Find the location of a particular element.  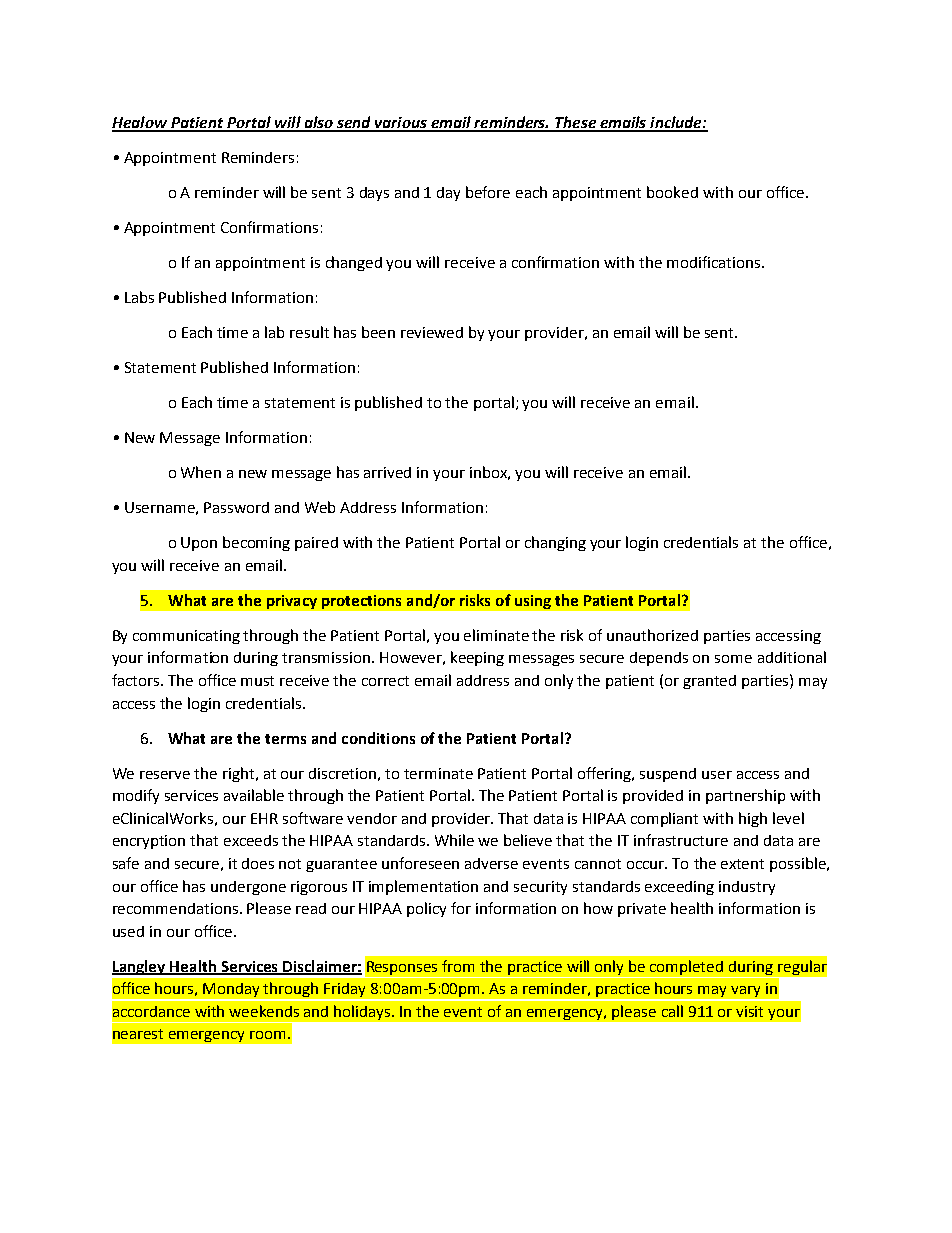

While is located at coordinates (454, 840).
